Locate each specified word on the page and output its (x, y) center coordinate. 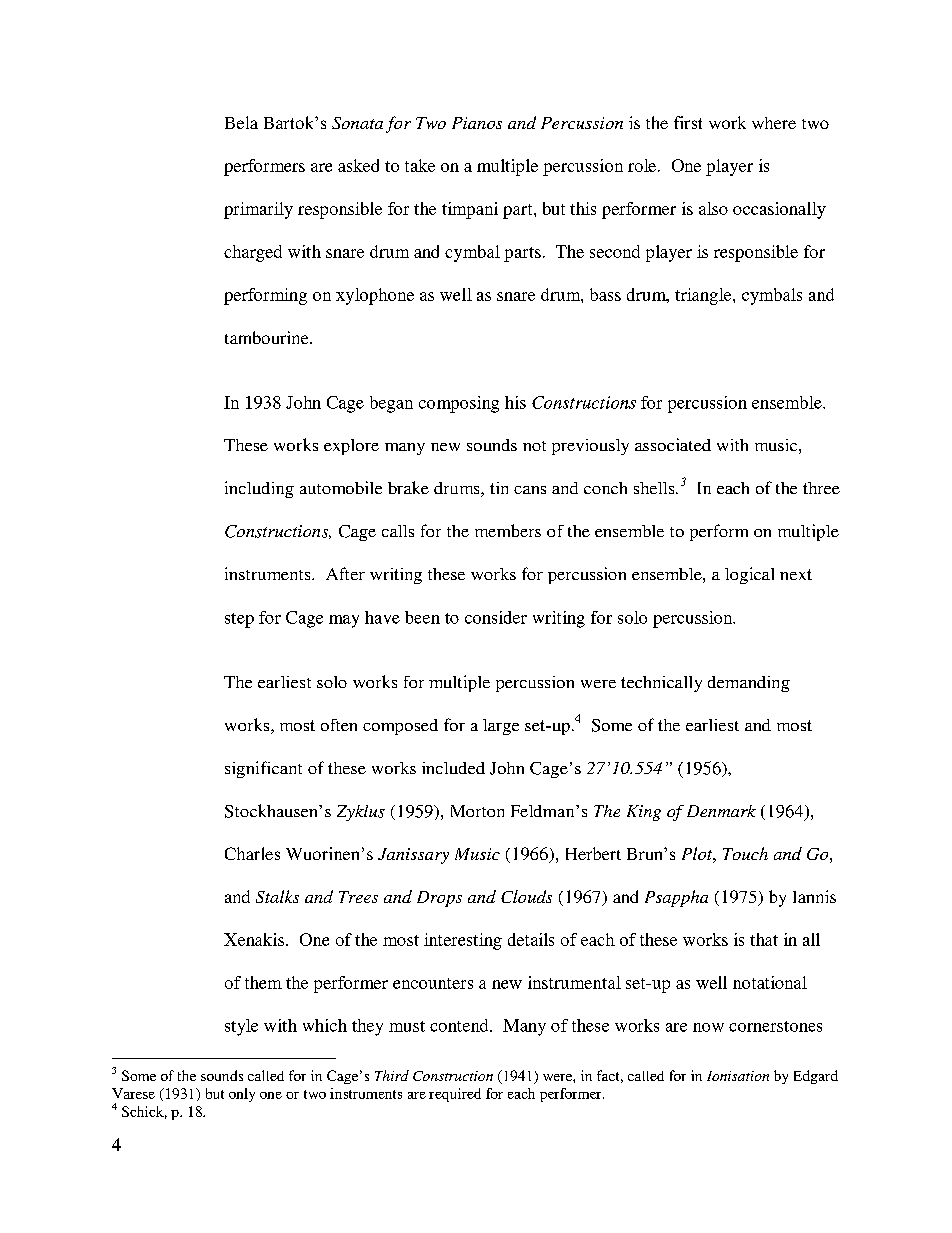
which (325, 1025)
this (583, 208)
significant (263, 769)
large (501, 727)
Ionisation (738, 1076)
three (821, 488)
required (455, 1095)
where (774, 123)
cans (530, 490)
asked (358, 165)
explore (351, 447)
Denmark (721, 811)
